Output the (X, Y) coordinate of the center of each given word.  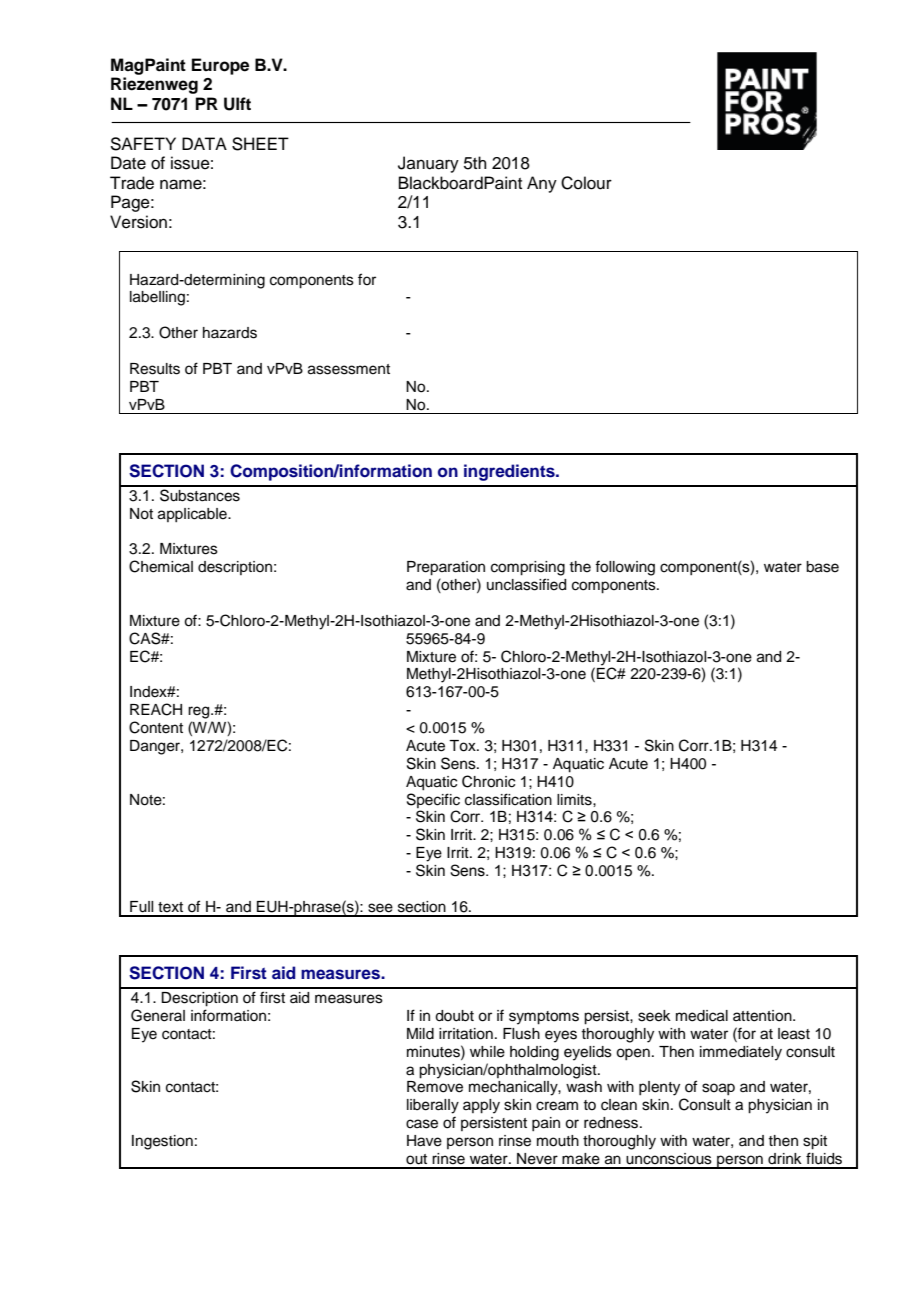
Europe (220, 66)
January (428, 164)
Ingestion (162, 1142)
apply (481, 1106)
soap (718, 1089)
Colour (586, 183)
